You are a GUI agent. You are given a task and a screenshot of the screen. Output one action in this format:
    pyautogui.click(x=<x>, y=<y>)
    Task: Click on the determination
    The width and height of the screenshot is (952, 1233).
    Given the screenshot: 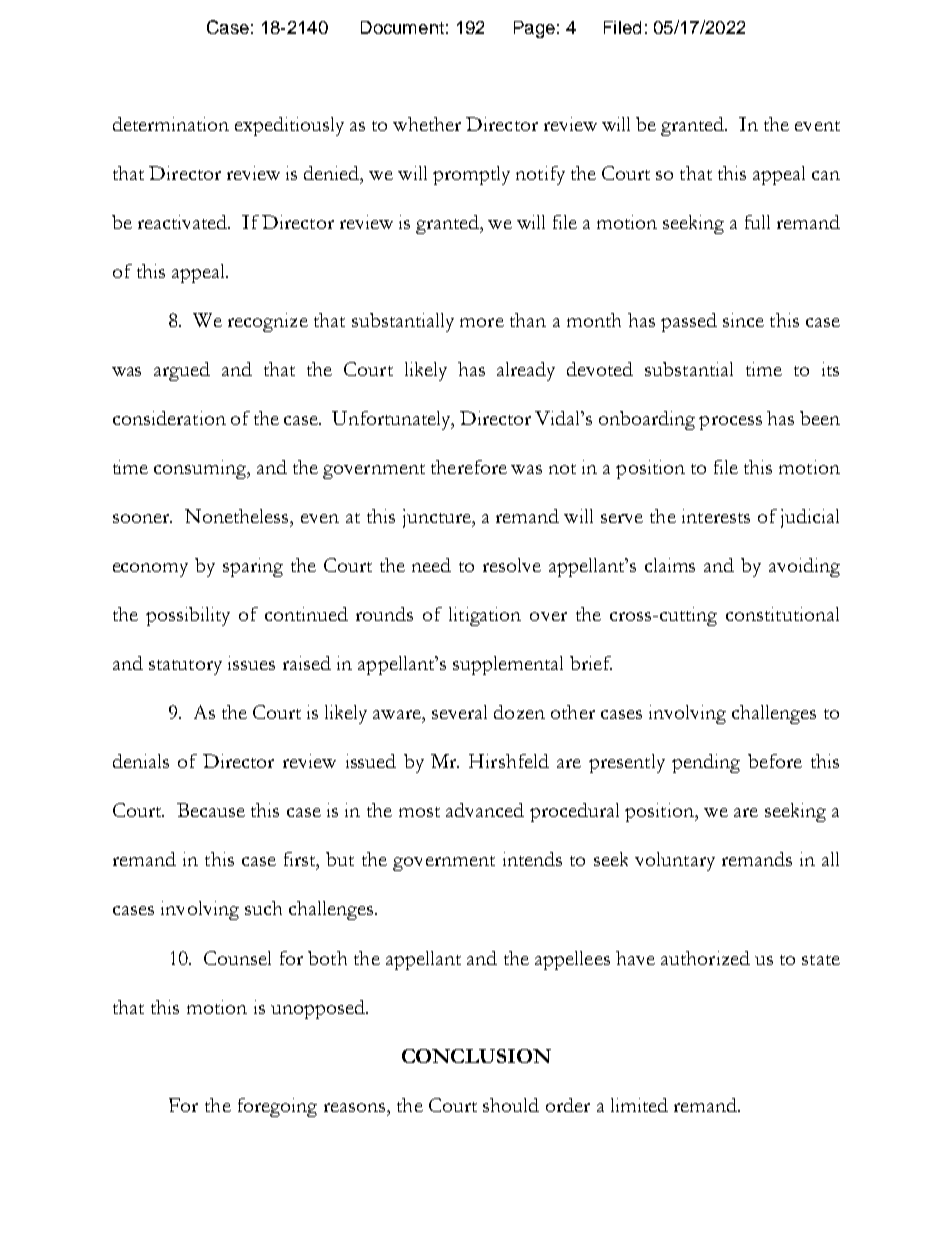 What is the action you would take?
    pyautogui.click(x=171, y=124)
